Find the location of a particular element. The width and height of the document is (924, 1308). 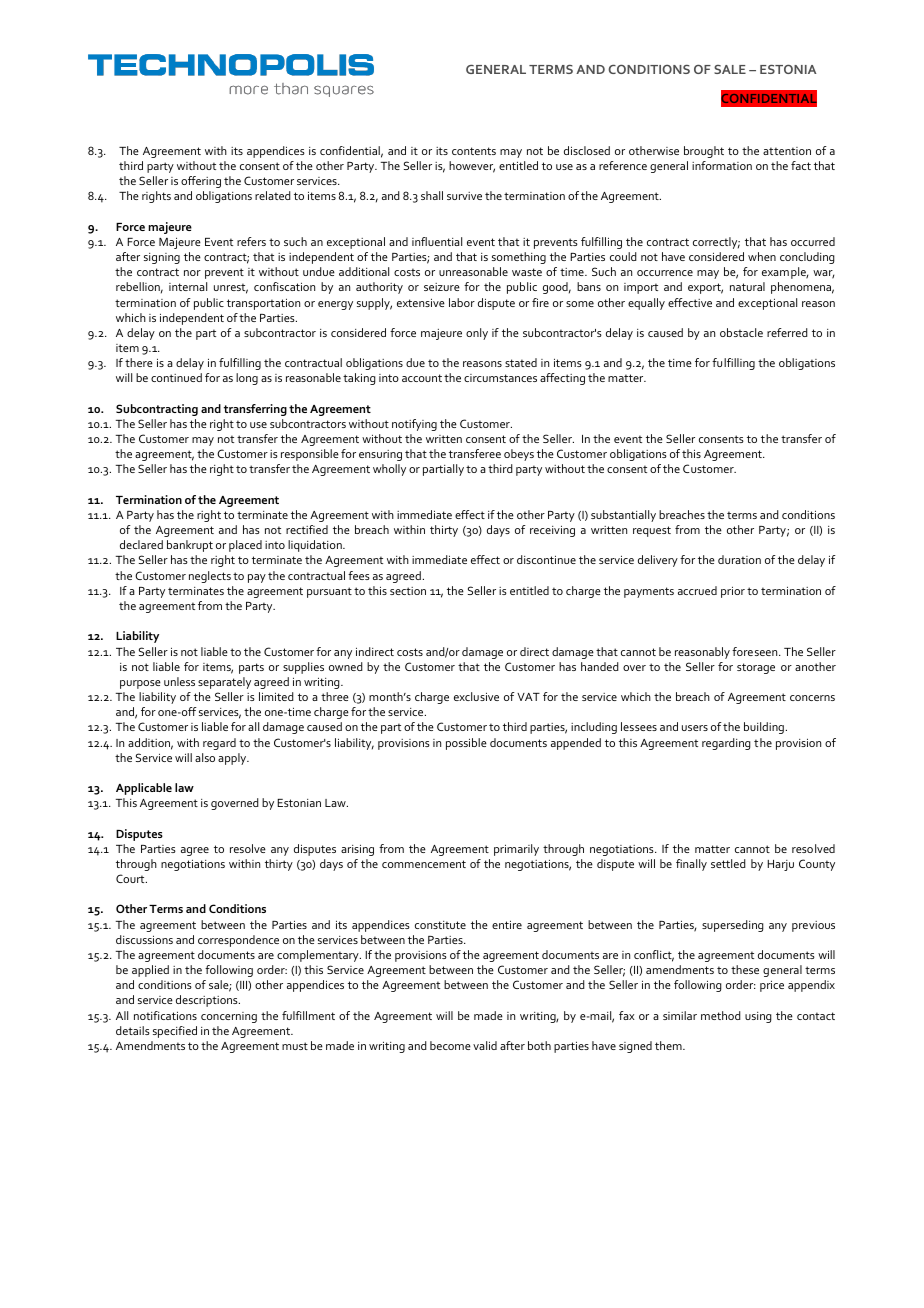

however is located at coordinates (472, 167).
